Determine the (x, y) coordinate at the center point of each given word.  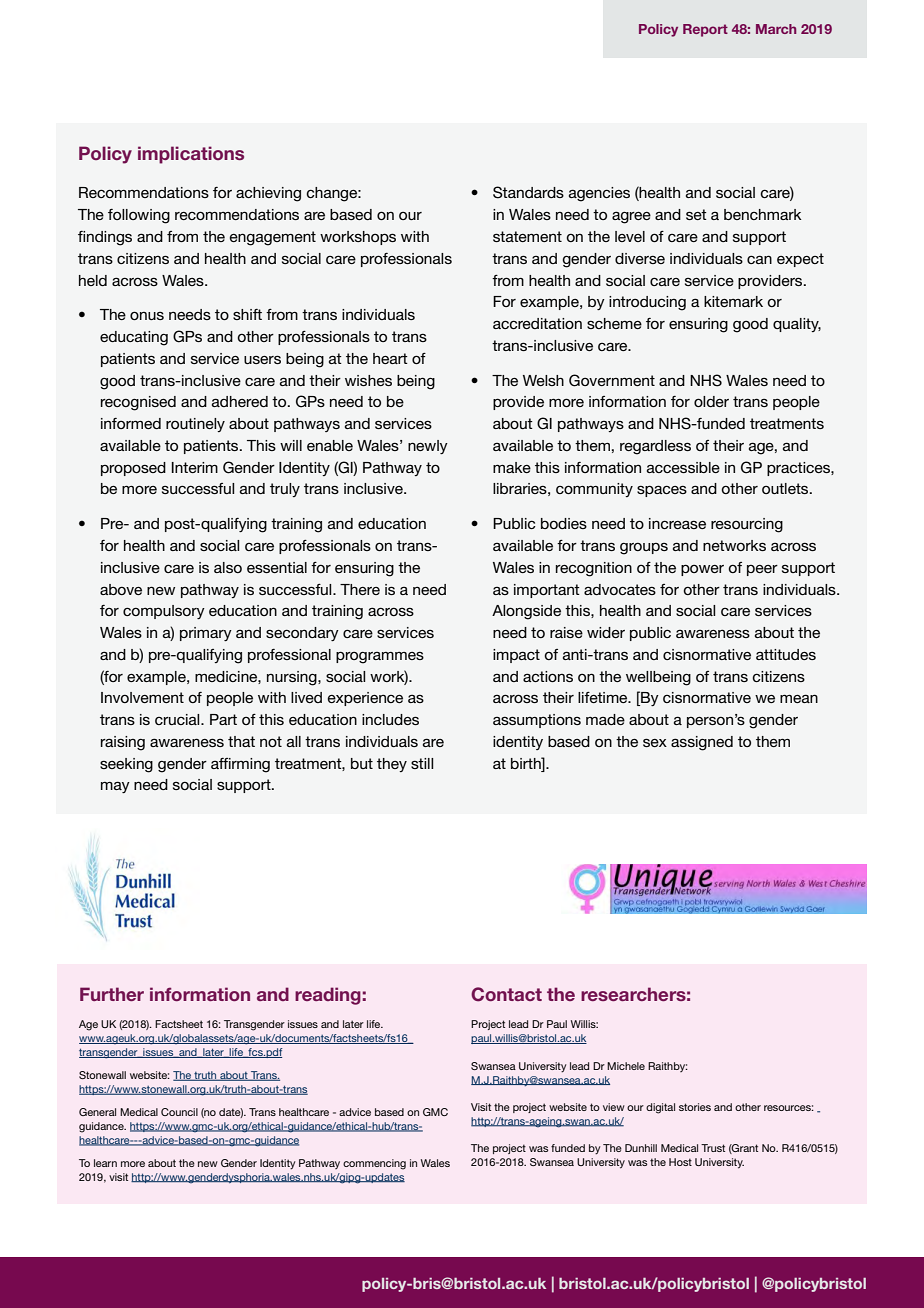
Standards (528, 192)
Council (179, 1112)
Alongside (526, 612)
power (702, 570)
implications (191, 155)
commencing (374, 1164)
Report (705, 30)
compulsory (164, 612)
